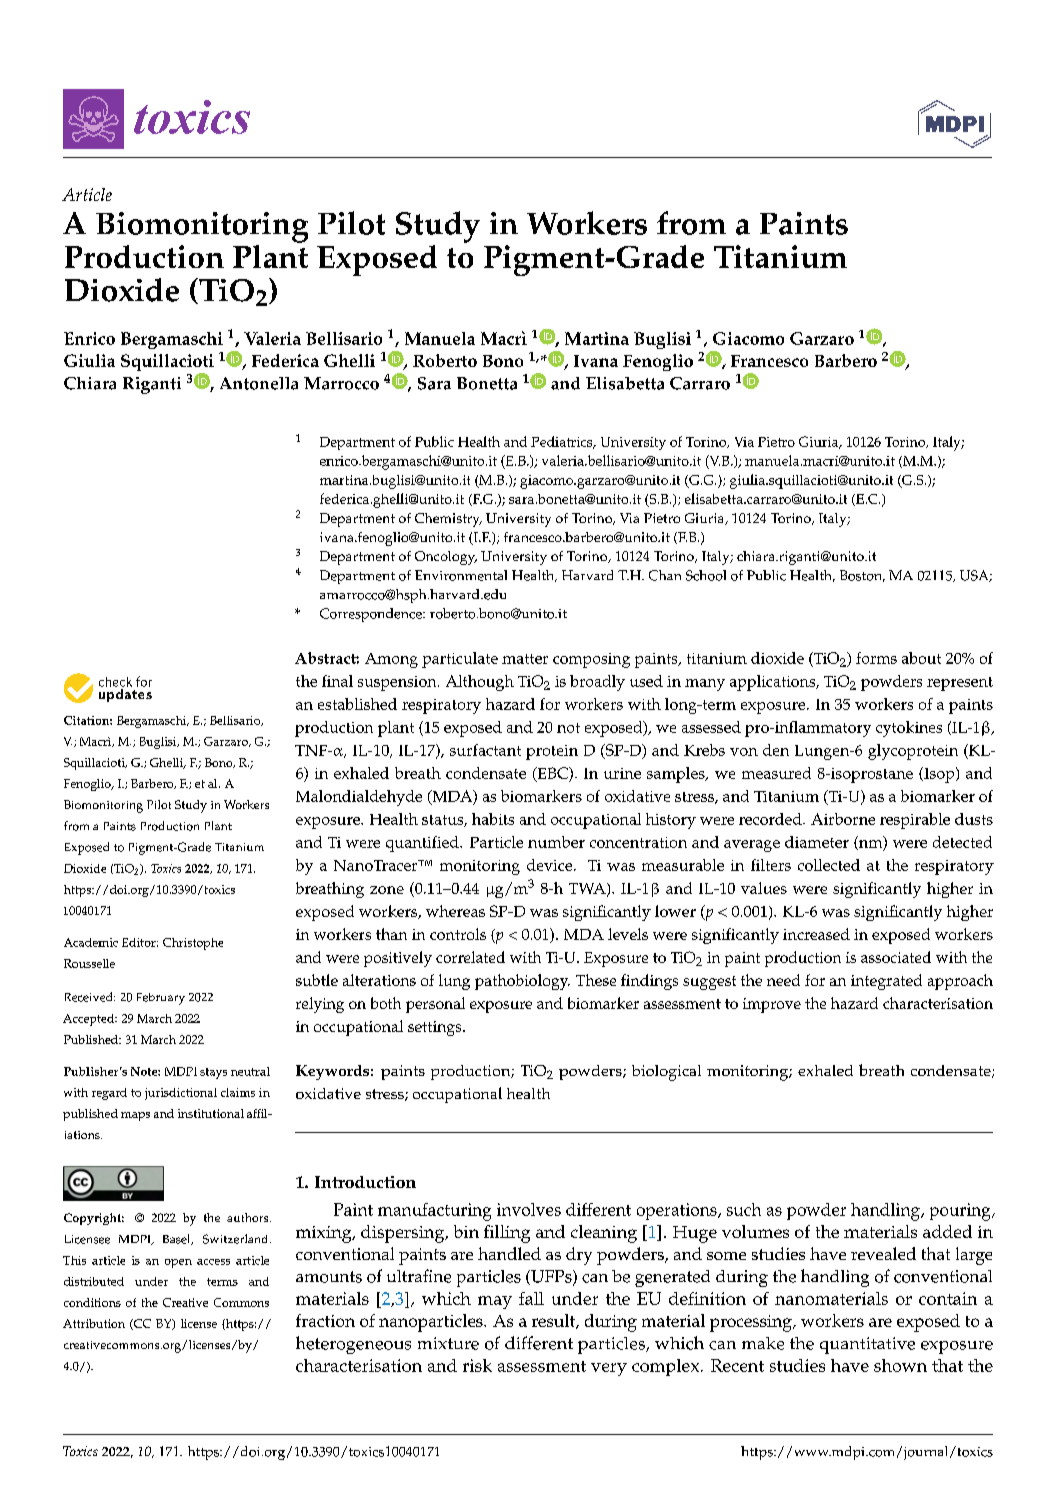 This screenshot has width=1057, height=1494. I want to click on School, so click(706, 575).
